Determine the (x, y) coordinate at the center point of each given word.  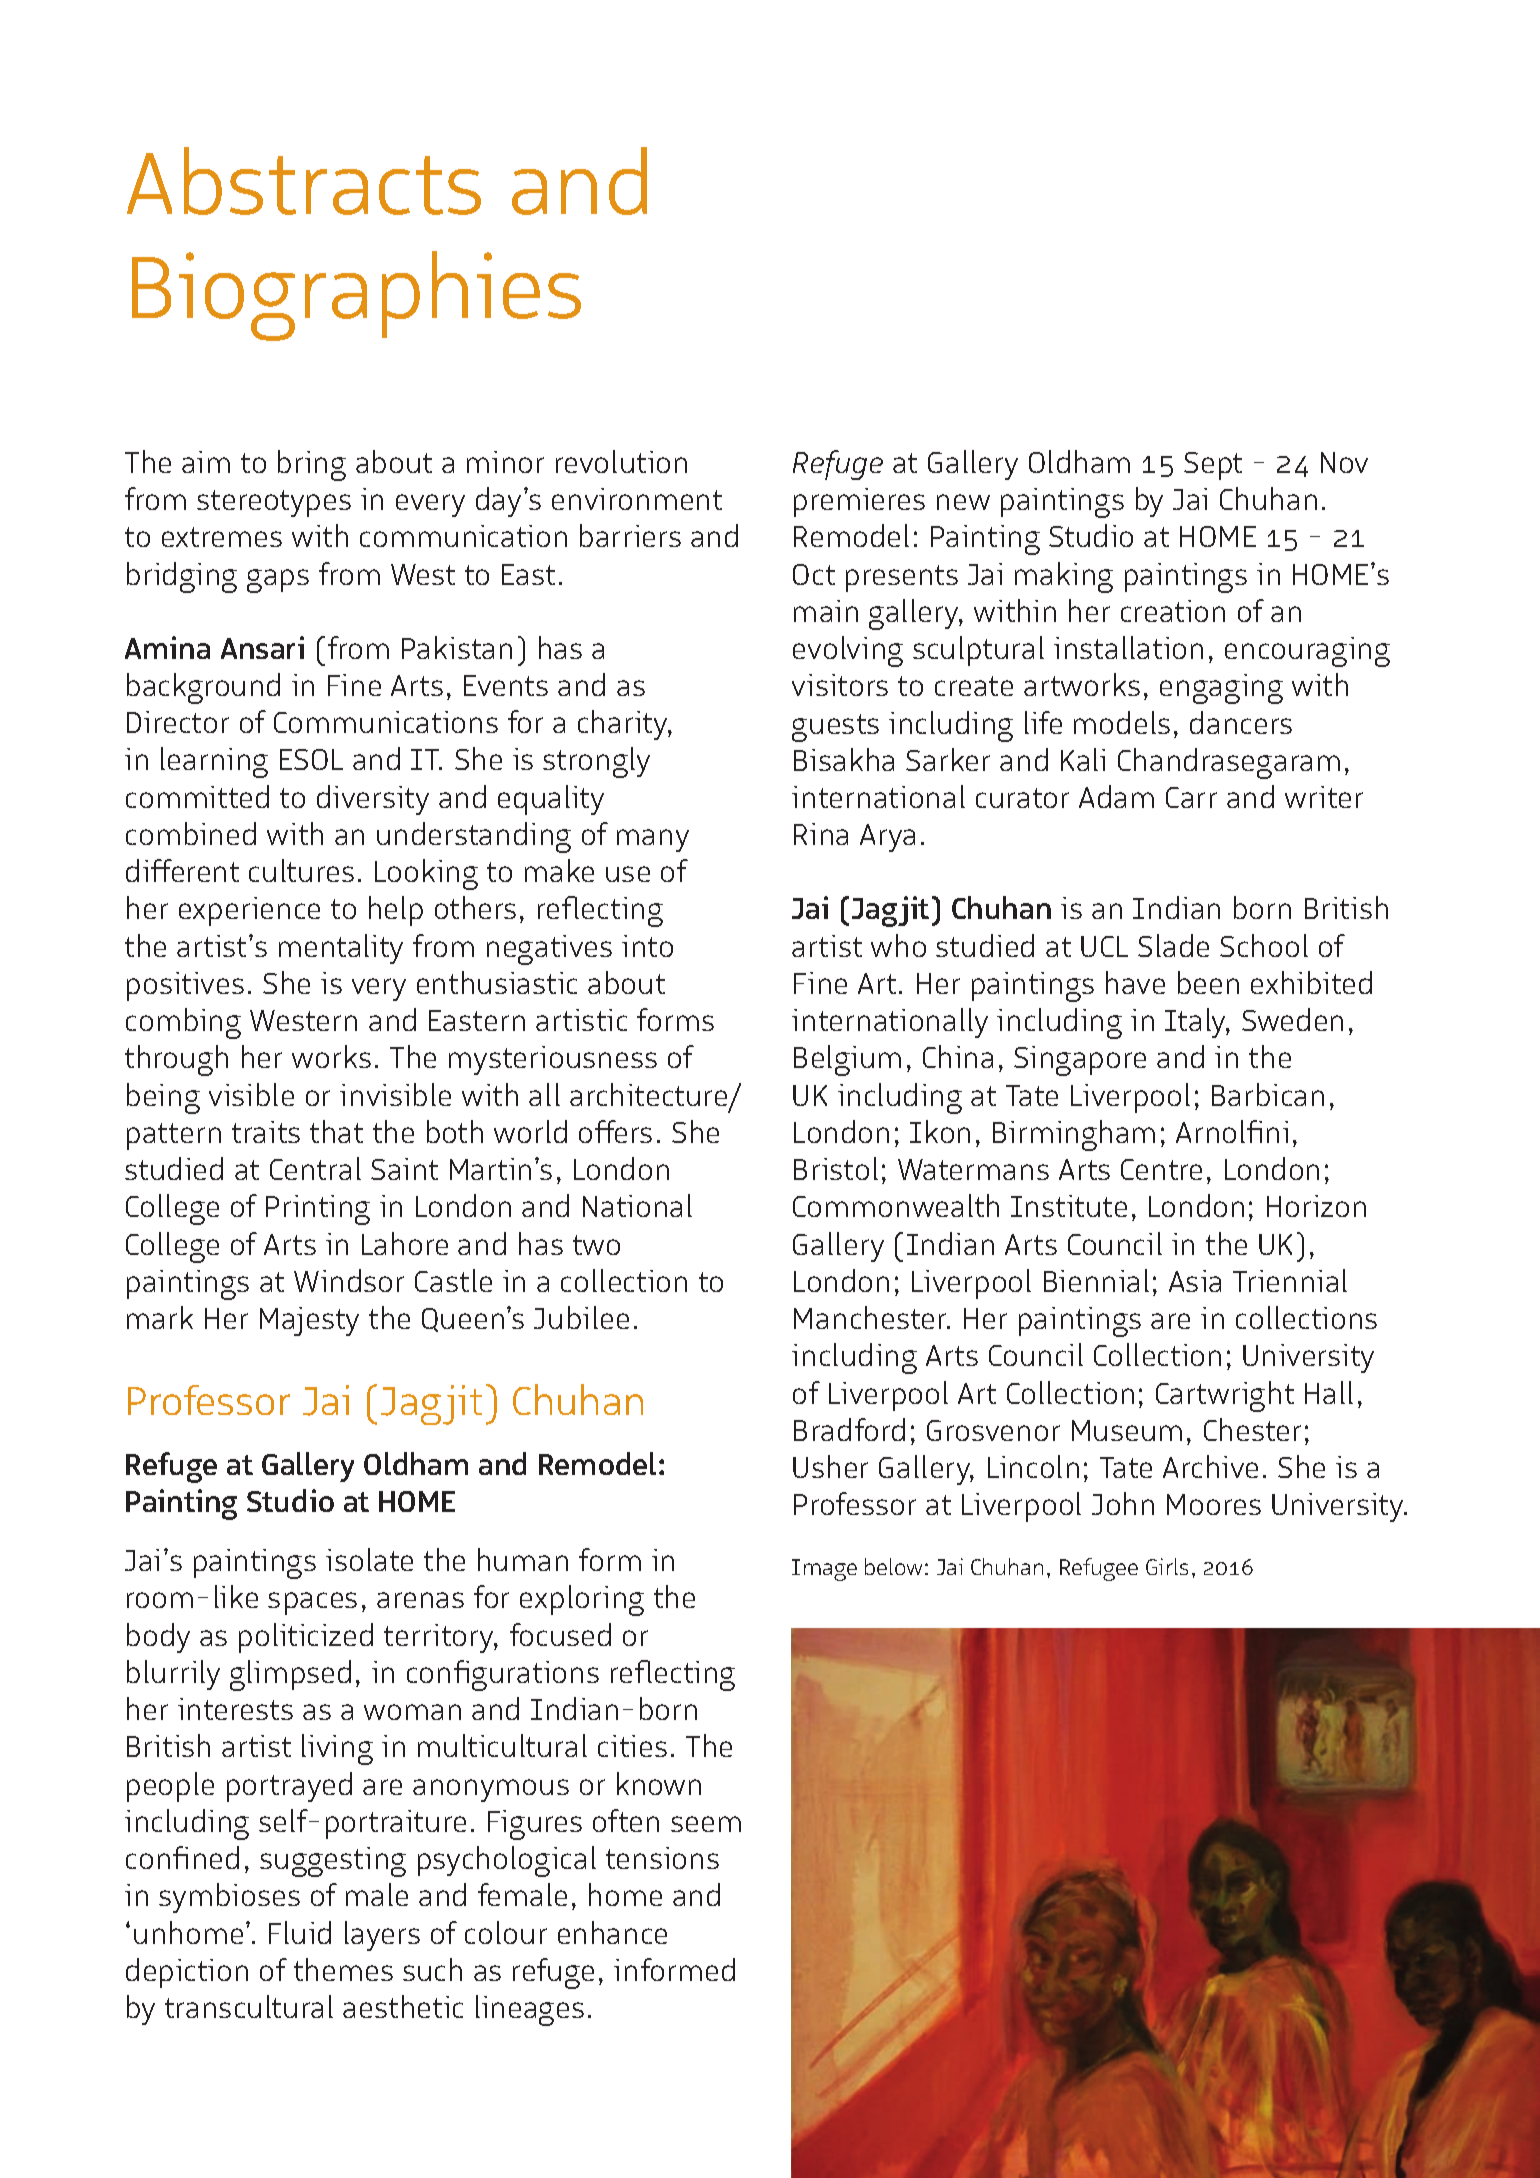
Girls (1167, 1566)
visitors (840, 685)
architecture (650, 1096)
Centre (1161, 1169)
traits (266, 1132)
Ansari (262, 647)
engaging (1221, 689)
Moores (1214, 1504)
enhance (612, 1932)
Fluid (300, 1932)
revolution (621, 461)
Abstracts (304, 181)
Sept (1213, 466)
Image (824, 1570)
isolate (369, 1559)
